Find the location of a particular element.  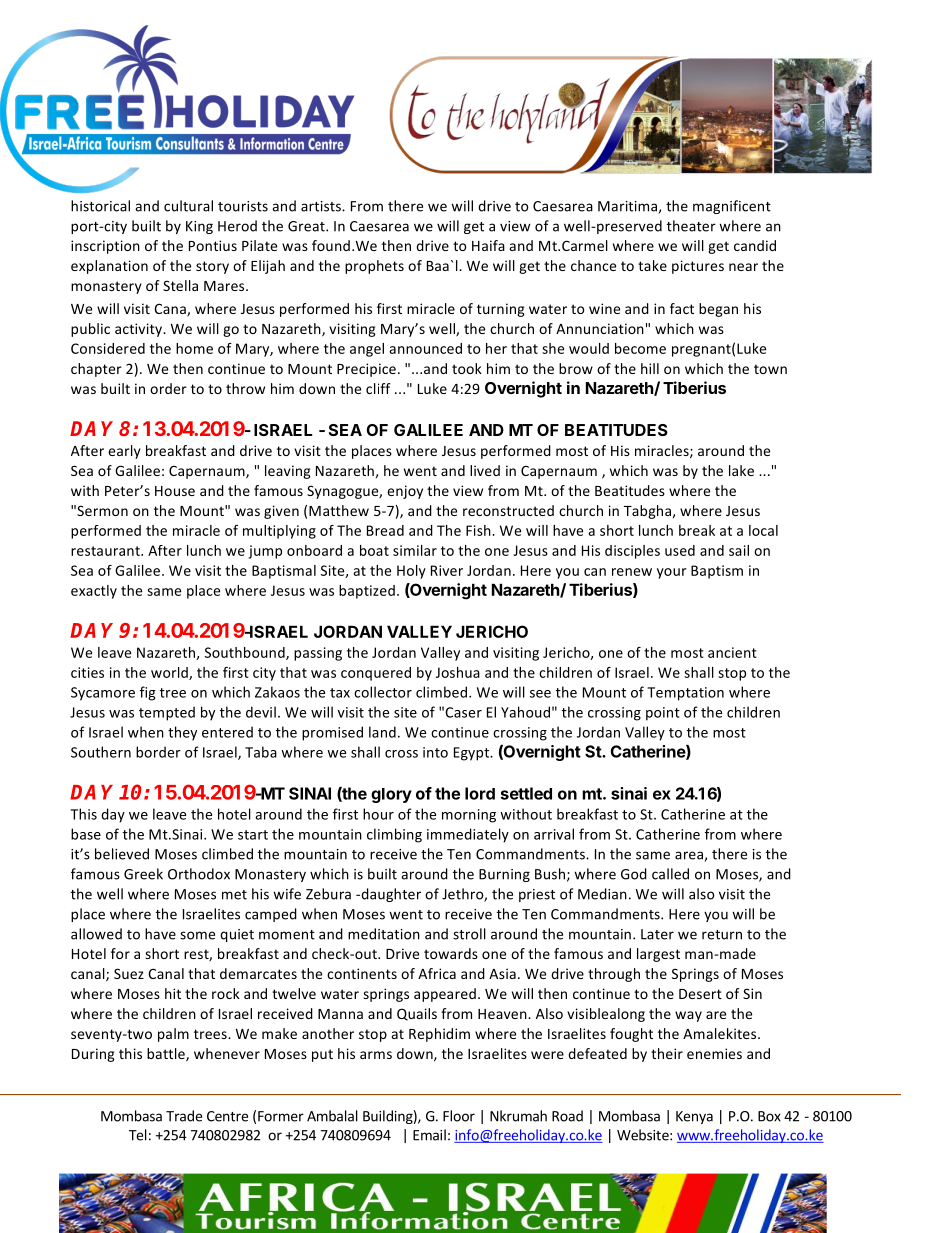

Kenya is located at coordinates (694, 1117).
